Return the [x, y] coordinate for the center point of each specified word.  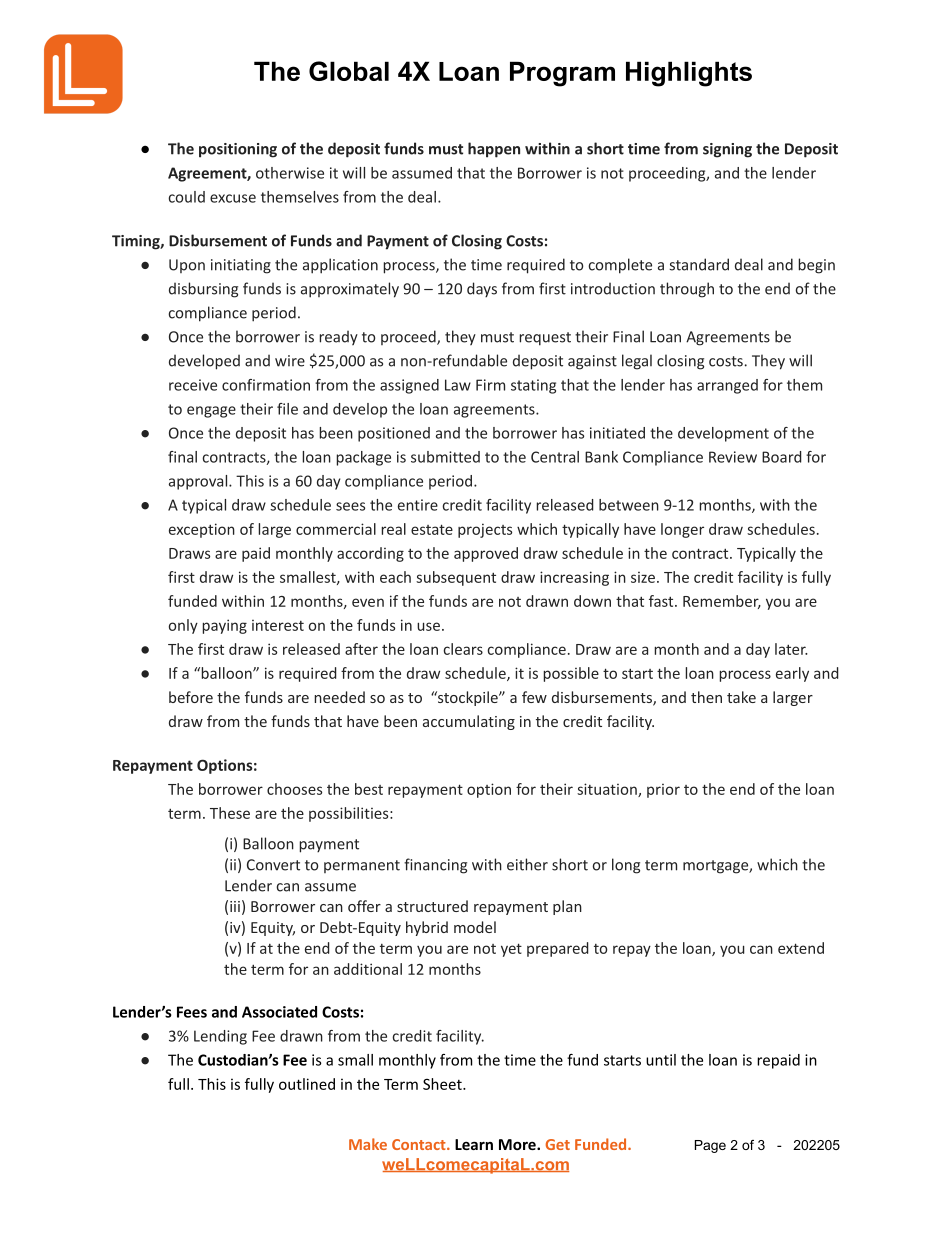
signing [727, 150]
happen [494, 150]
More [518, 1144]
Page [710, 1146]
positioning [238, 150]
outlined [307, 1084]
